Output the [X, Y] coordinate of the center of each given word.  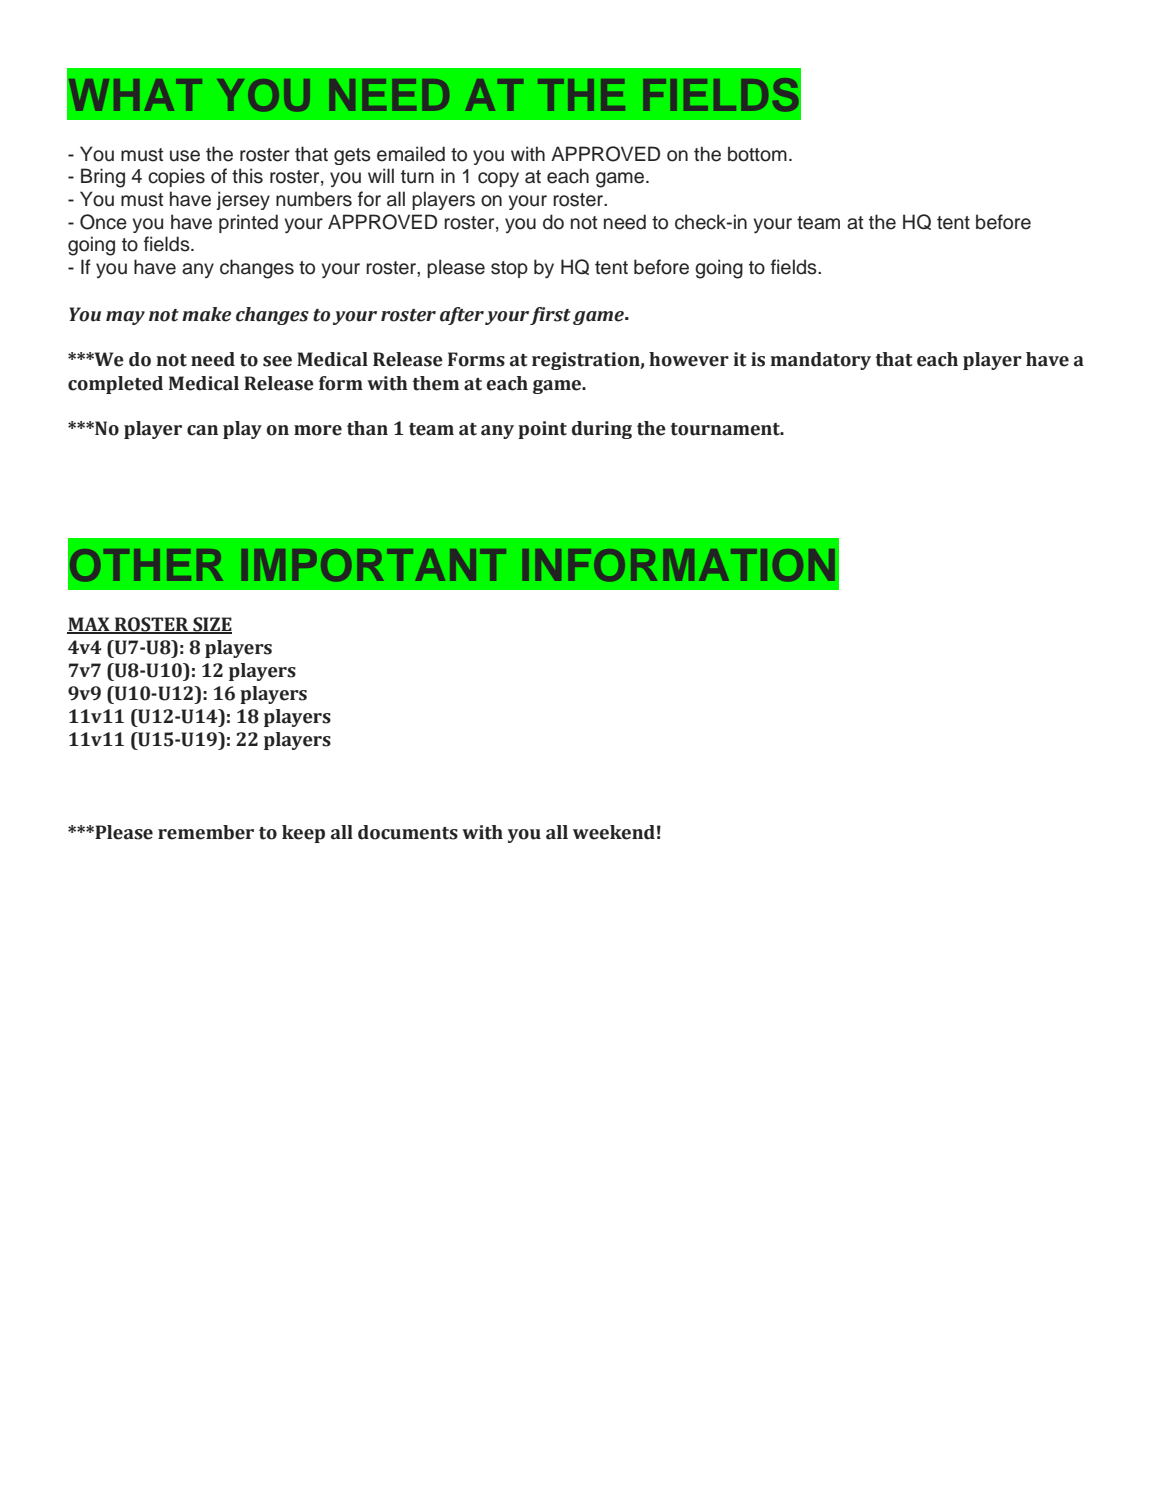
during [602, 430]
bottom [757, 154]
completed [115, 385]
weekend [614, 832]
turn [417, 177]
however [689, 359]
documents [408, 832]
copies [176, 177]
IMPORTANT [374, 565]
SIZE [211, 625]
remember [206, 832]
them [435, 383]
